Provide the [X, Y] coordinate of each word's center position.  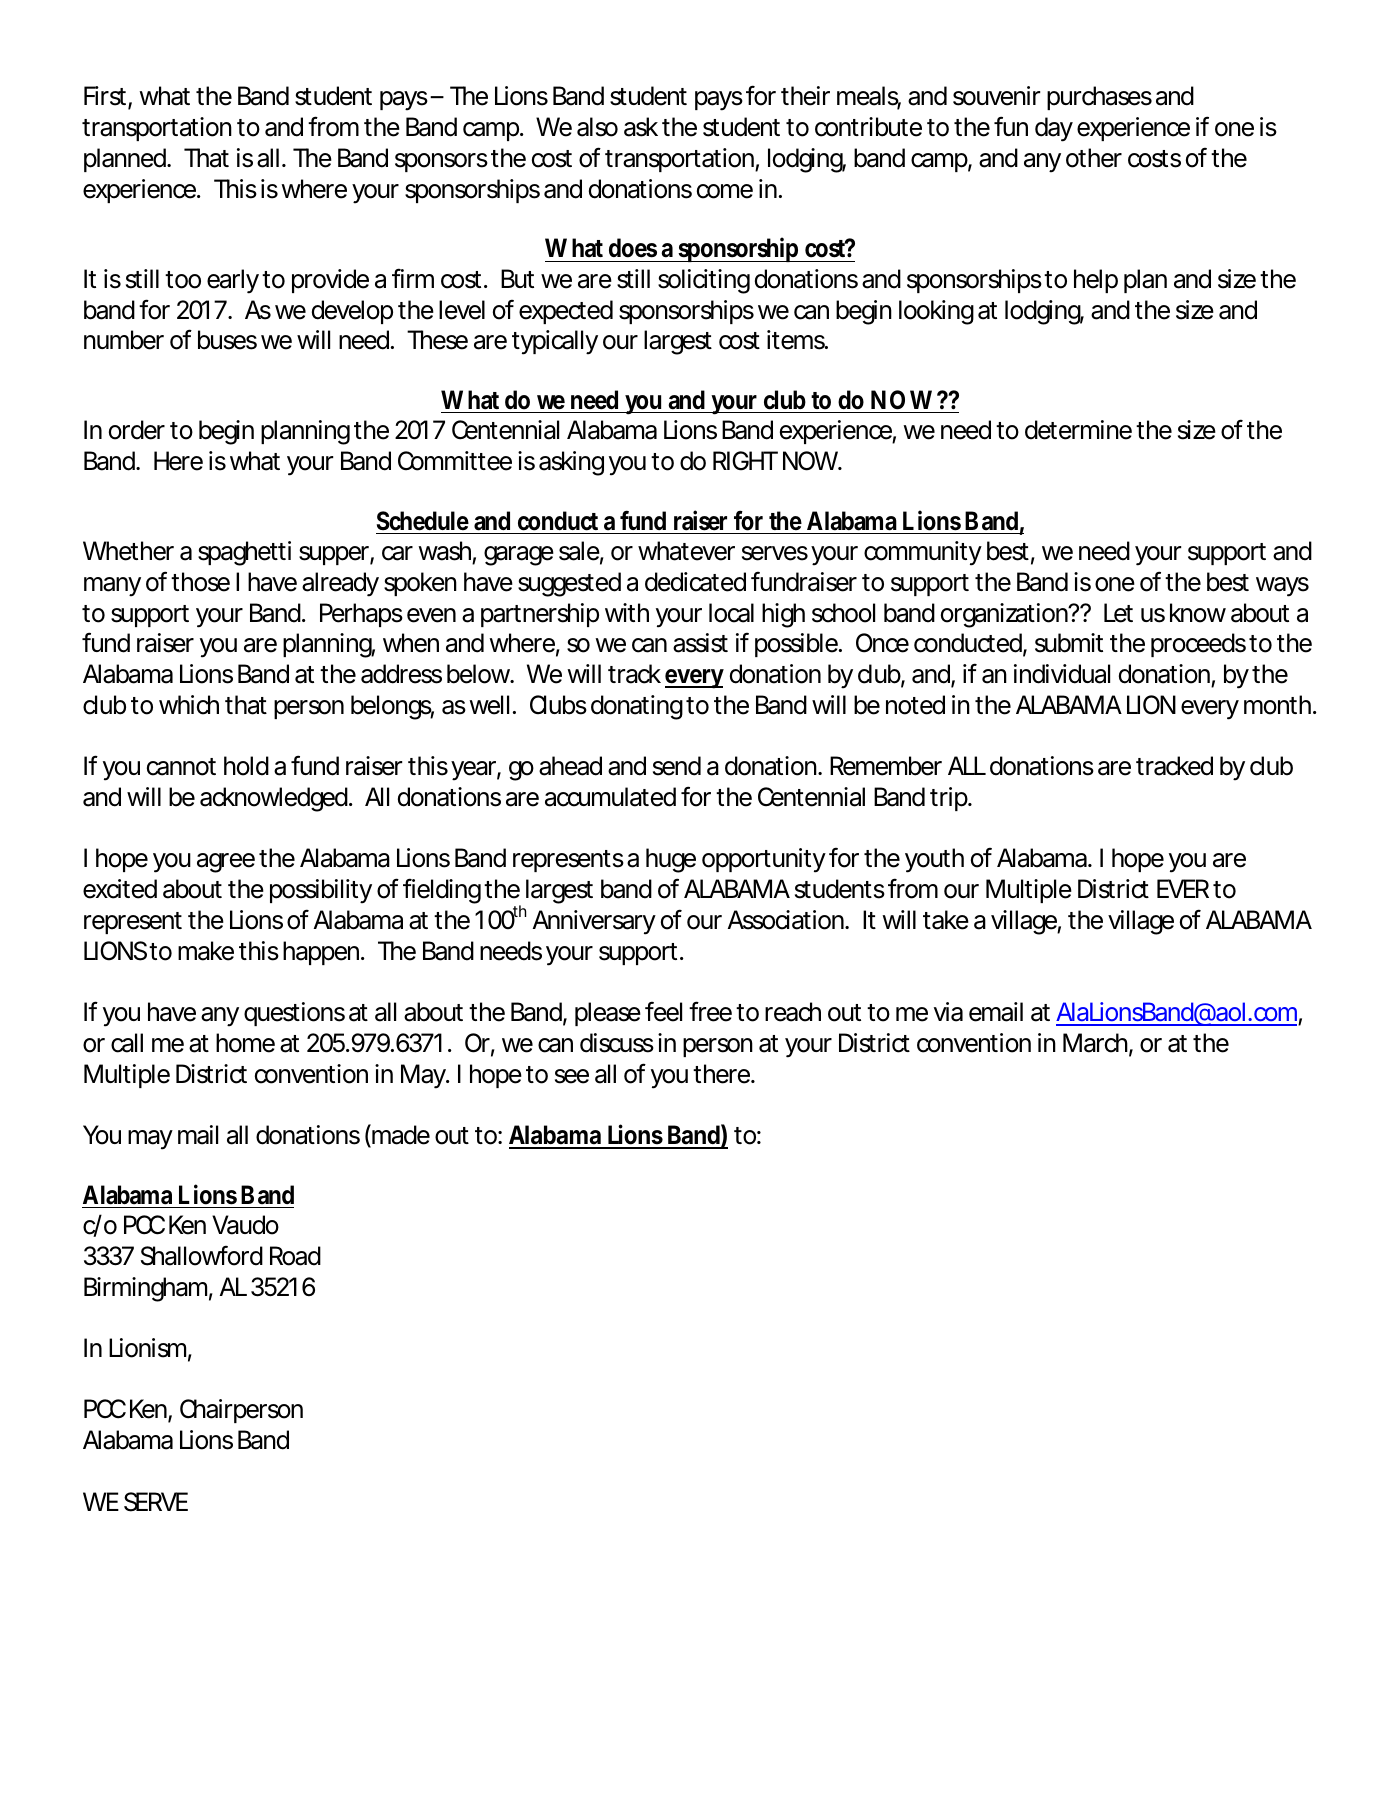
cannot [181, 767]
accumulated [610, 797]
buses [227, 340]
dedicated [695, 582]
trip [949, 799]
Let [1118, 613]
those [200, 582]
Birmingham [145, 1289]
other [1094, 158]
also [597, 127]
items [797, 340]
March [1095, 1043]
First [106, 97]
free [710, 1011]
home [245, 1043]
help [1096, 281]
